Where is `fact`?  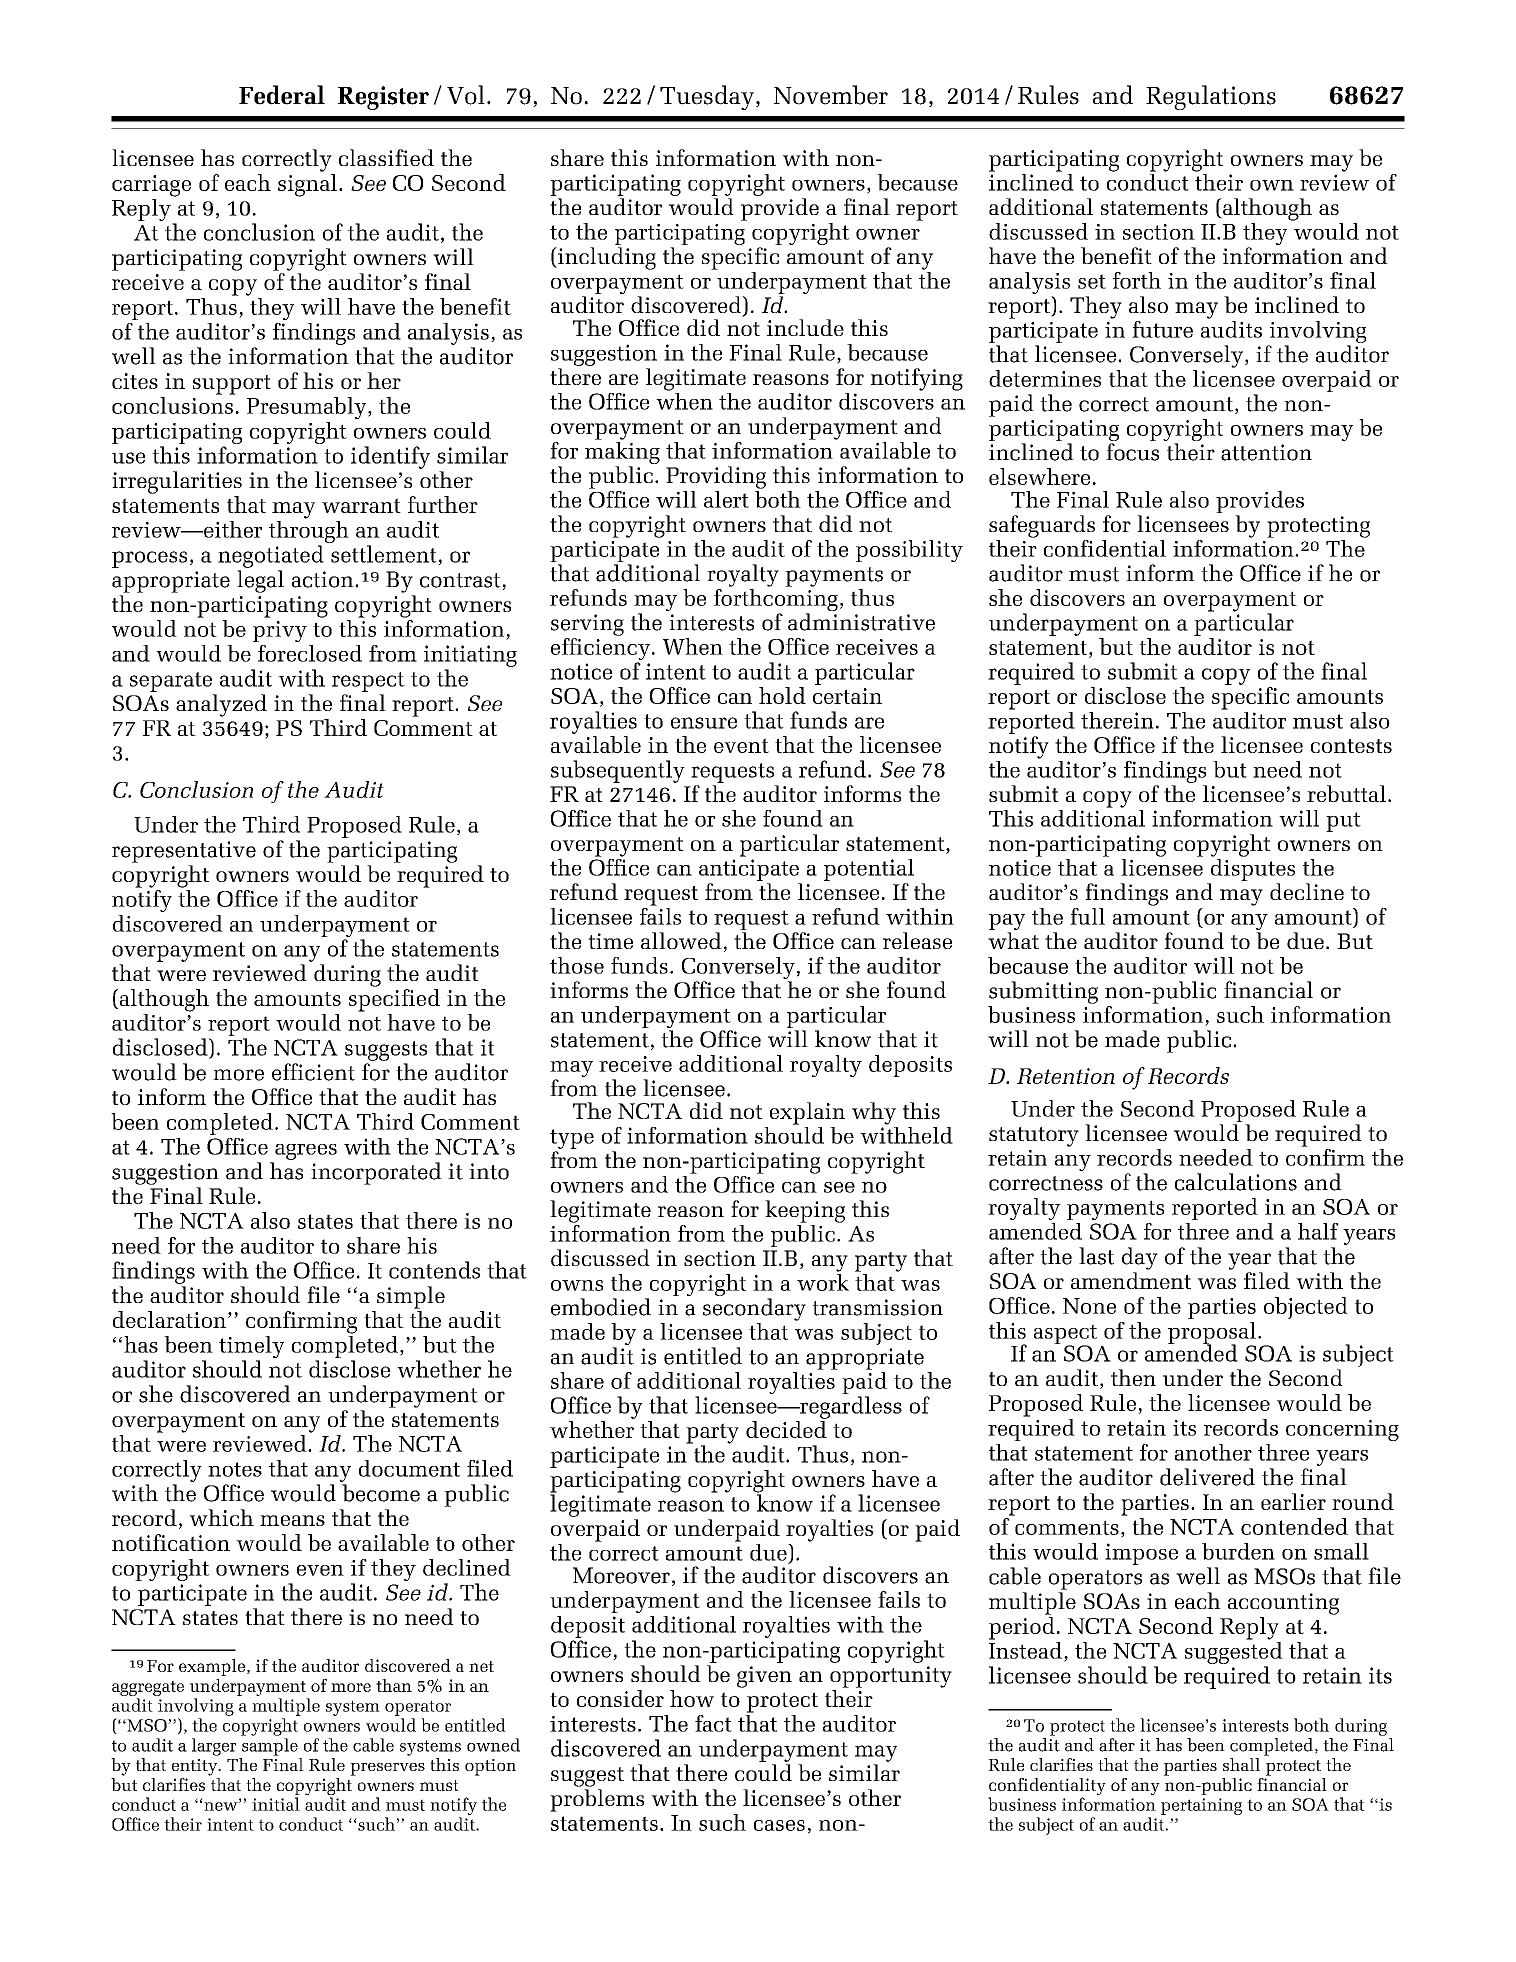
fact is located at coordinates (713, 1723).
